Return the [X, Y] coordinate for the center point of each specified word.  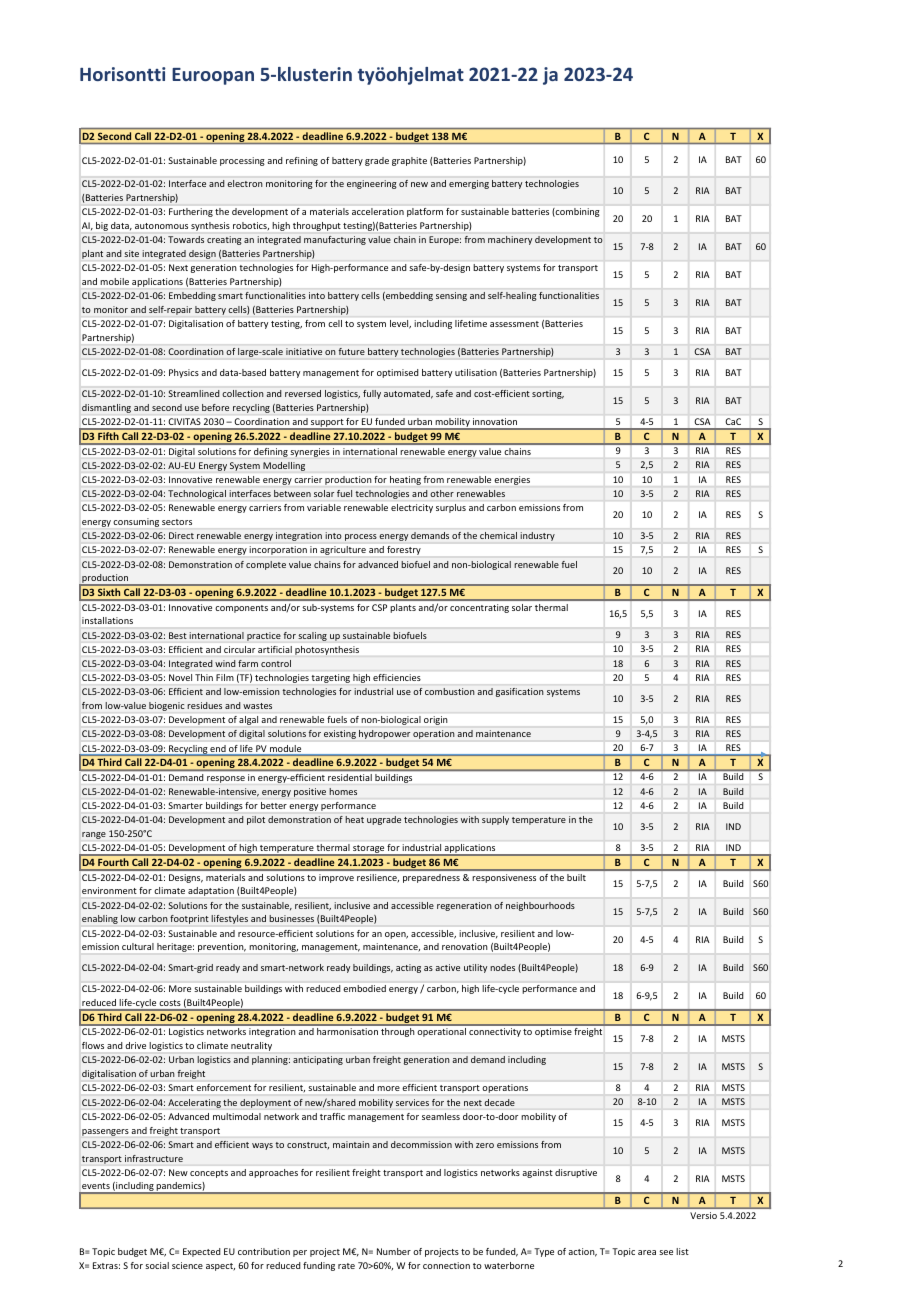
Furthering [191, 212]
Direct [181, 535]
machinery [510, 240]
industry [537, 536]
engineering [372, 184]
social [157, 1265]
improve [336, 878]
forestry [404, 550]
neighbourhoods [540, 906]
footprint [189, 919]
